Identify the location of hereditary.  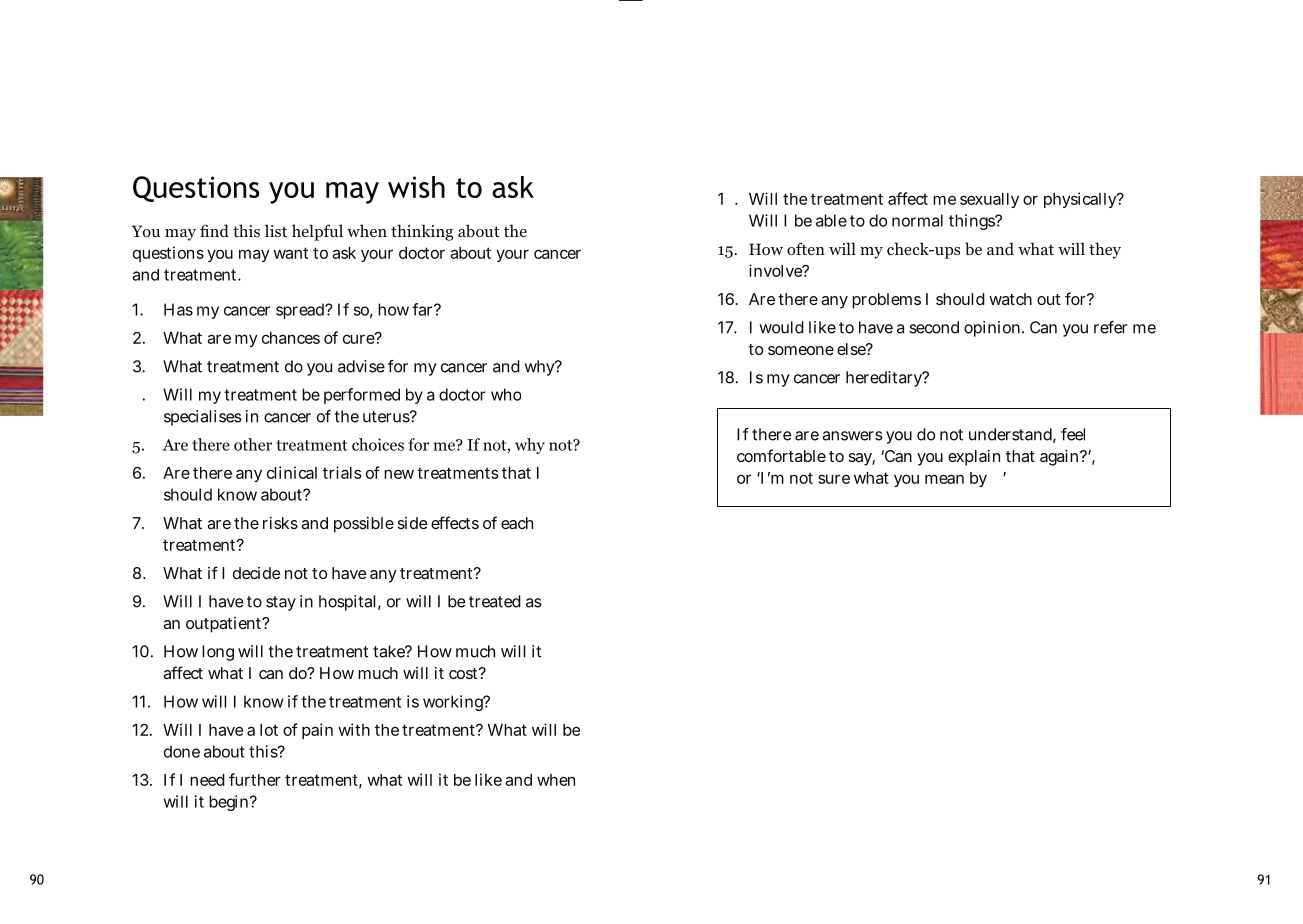
(885, 379).
